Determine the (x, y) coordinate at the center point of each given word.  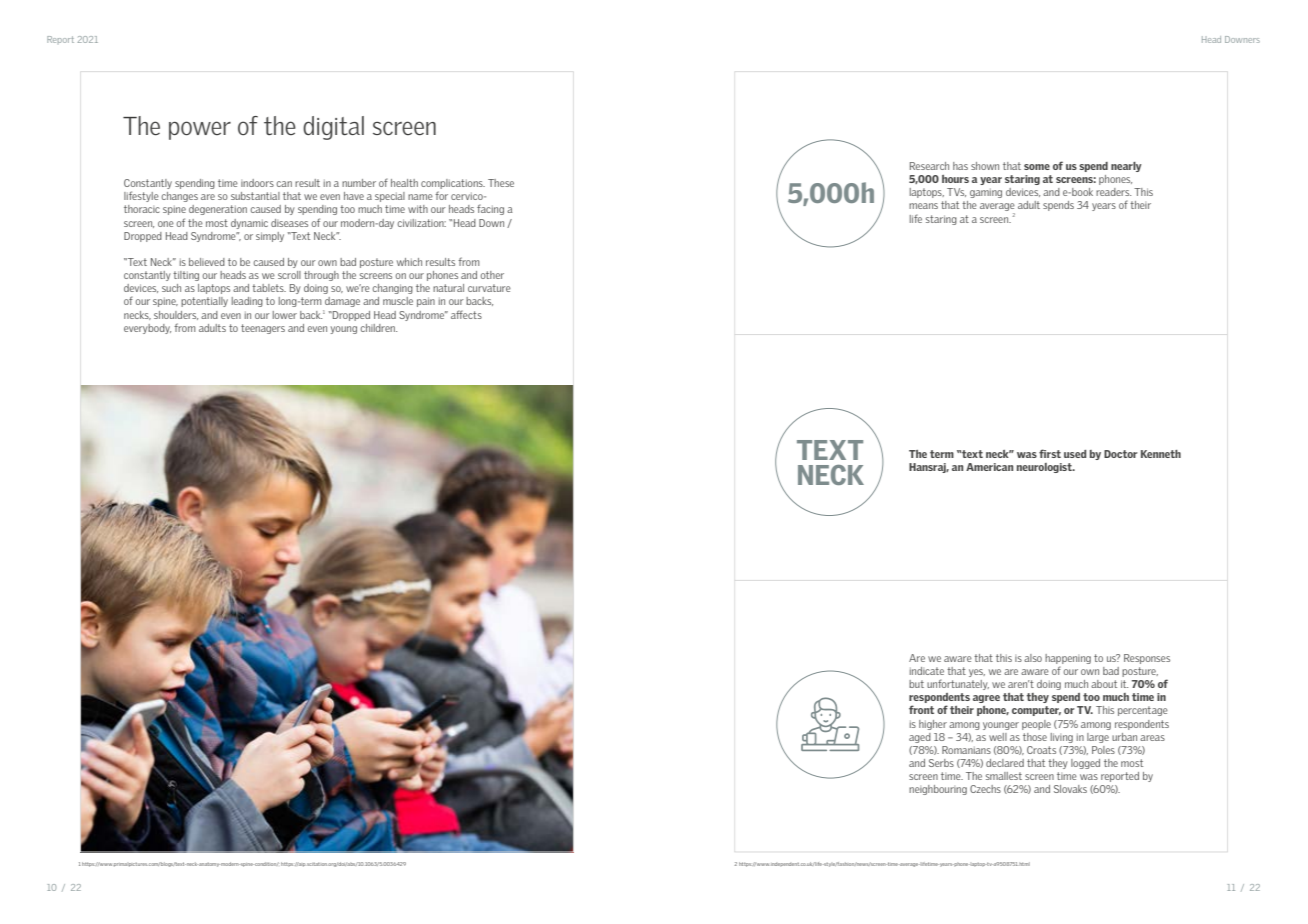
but (916, 684)
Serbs (941, 763)
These (501, 183)
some (1037, 167)
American (989, 467)
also (1033, 658)
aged (920, 738)
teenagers (263, 329)
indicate (927, 671)
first (1050, 453)
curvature (489, 288)
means (923, 206)
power (200, 130)
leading (247, 302)
